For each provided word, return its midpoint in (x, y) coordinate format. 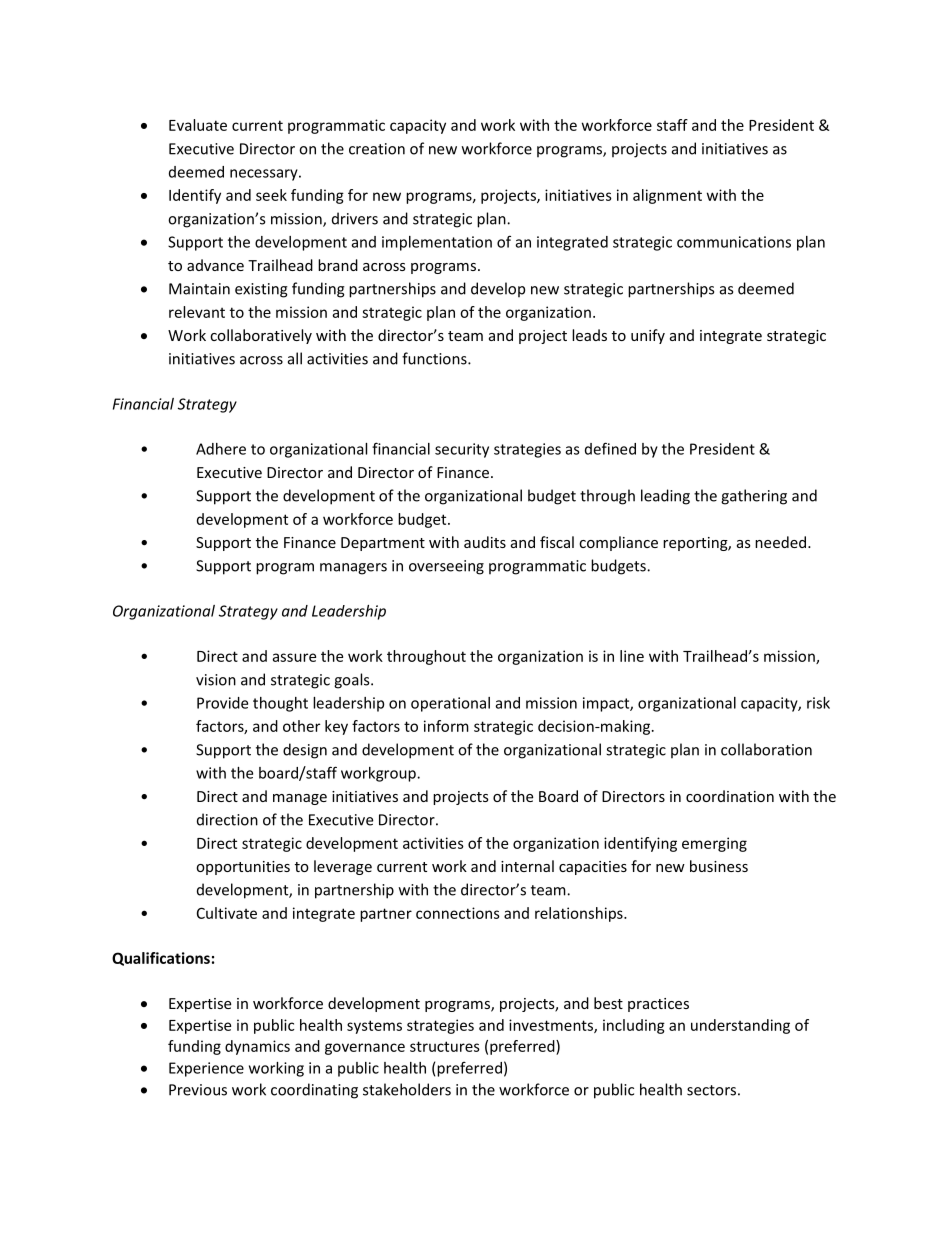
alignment (667, 196)
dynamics (257, 1047)
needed (782, 542)
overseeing (446, 567)
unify (648, 336)
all (295, 358)
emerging (714, 844)
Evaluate (198, 125)
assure (294, 657)
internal (527, 866)
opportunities (243, 868)
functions (435, 358)
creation (377, 149)
